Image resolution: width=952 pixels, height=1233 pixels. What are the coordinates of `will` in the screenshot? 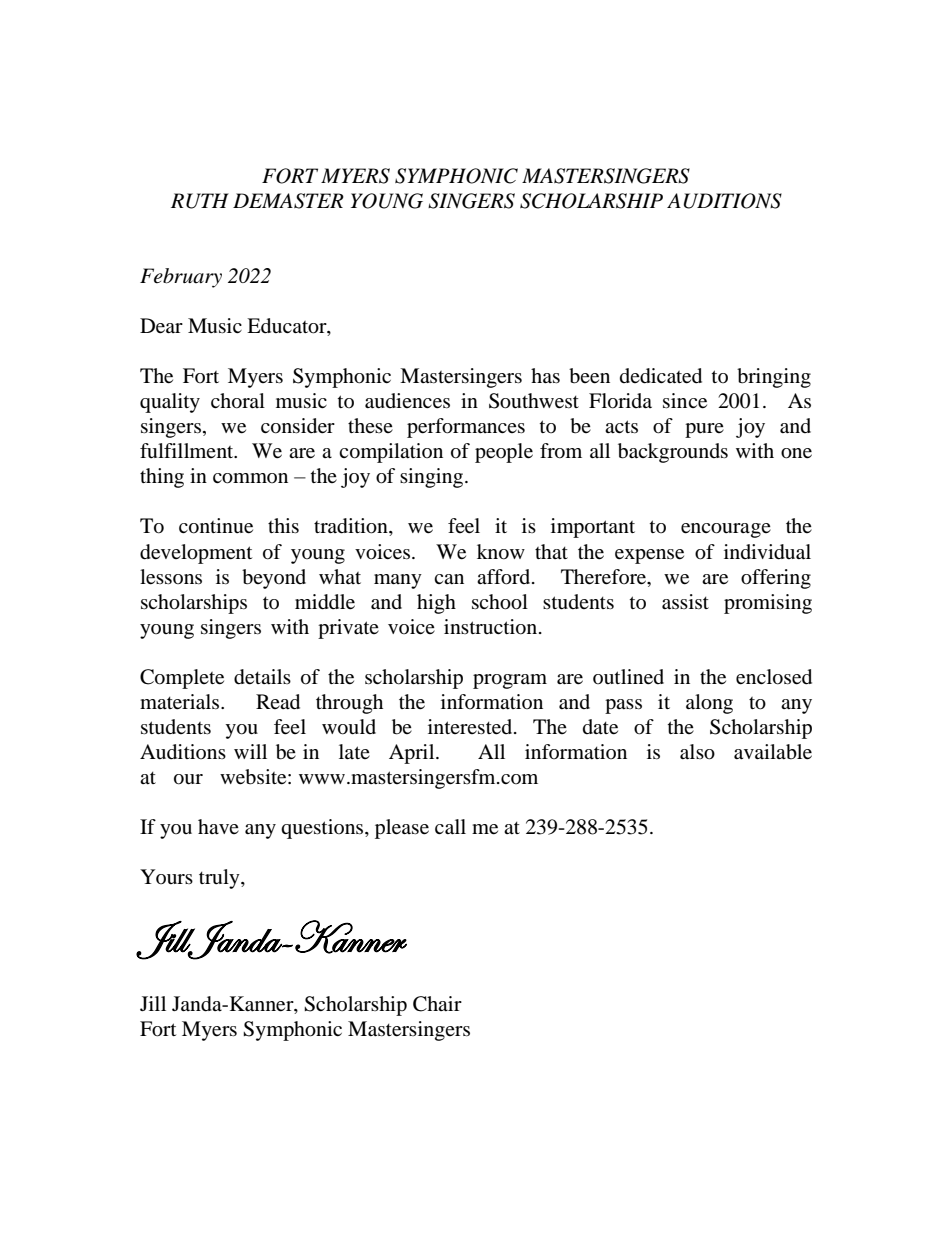 It's located at (250, 751).
